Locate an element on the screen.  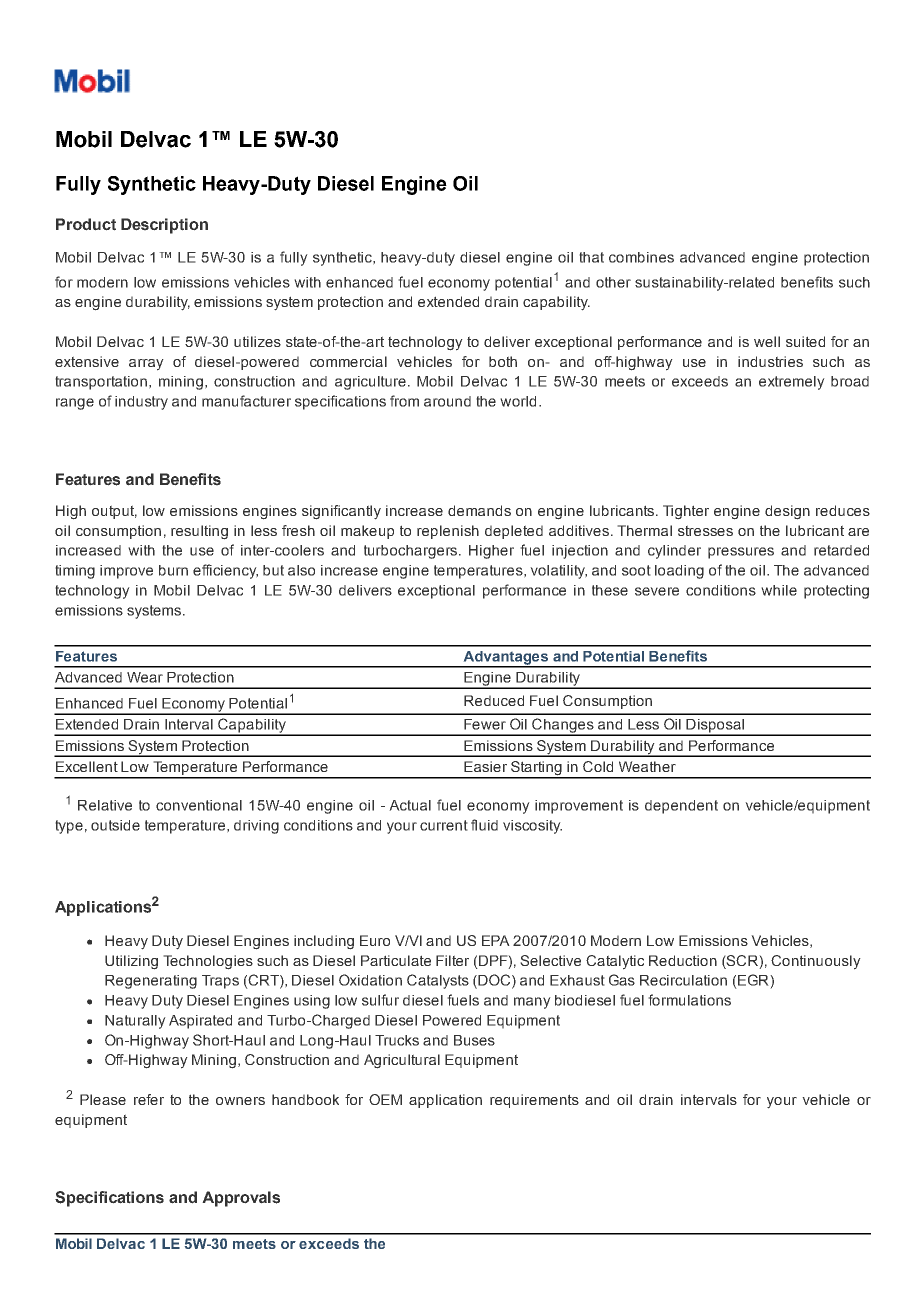
pressures is located at coordinates (741, 553).
